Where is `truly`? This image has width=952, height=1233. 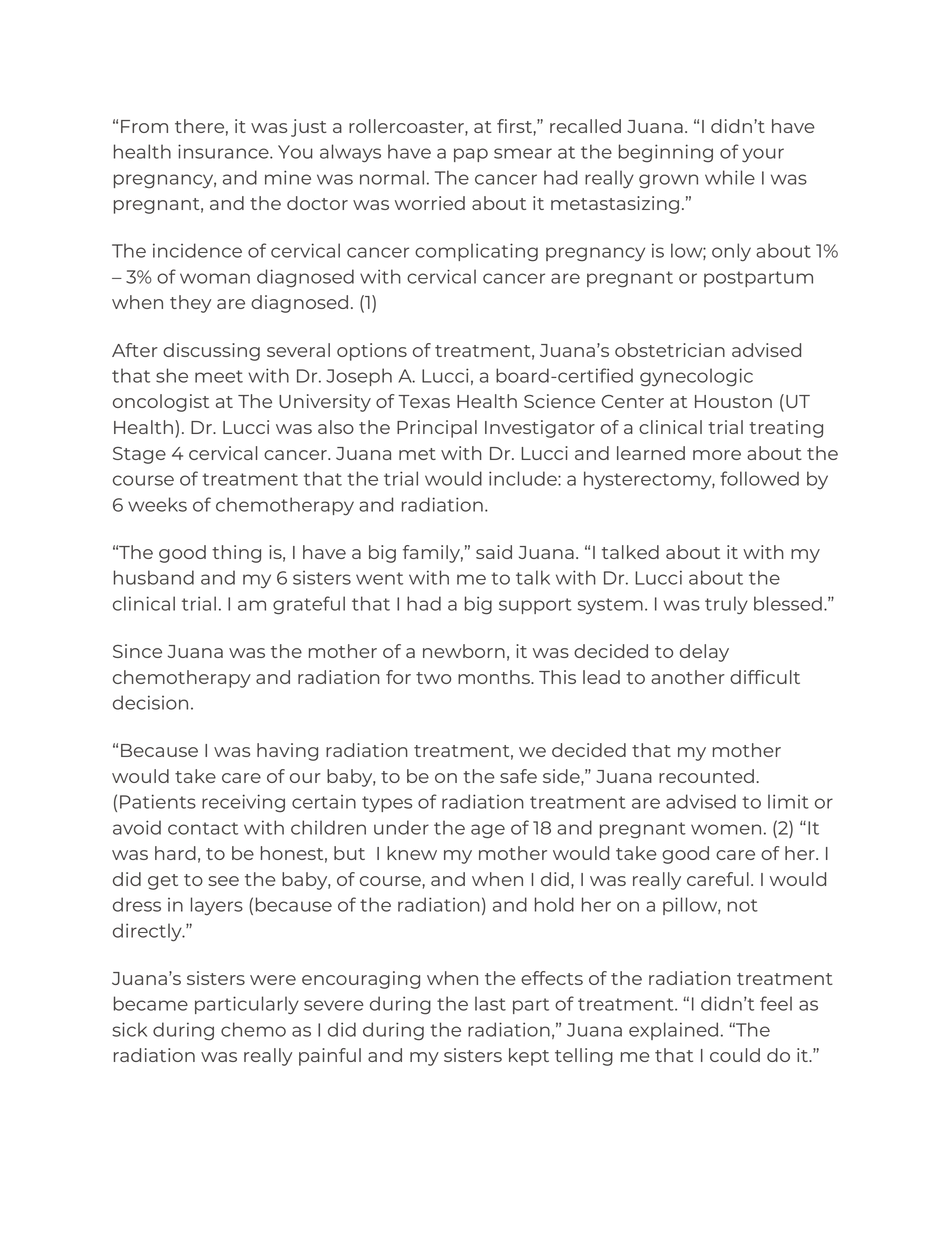 truly is located at coordinates (726, 605).
